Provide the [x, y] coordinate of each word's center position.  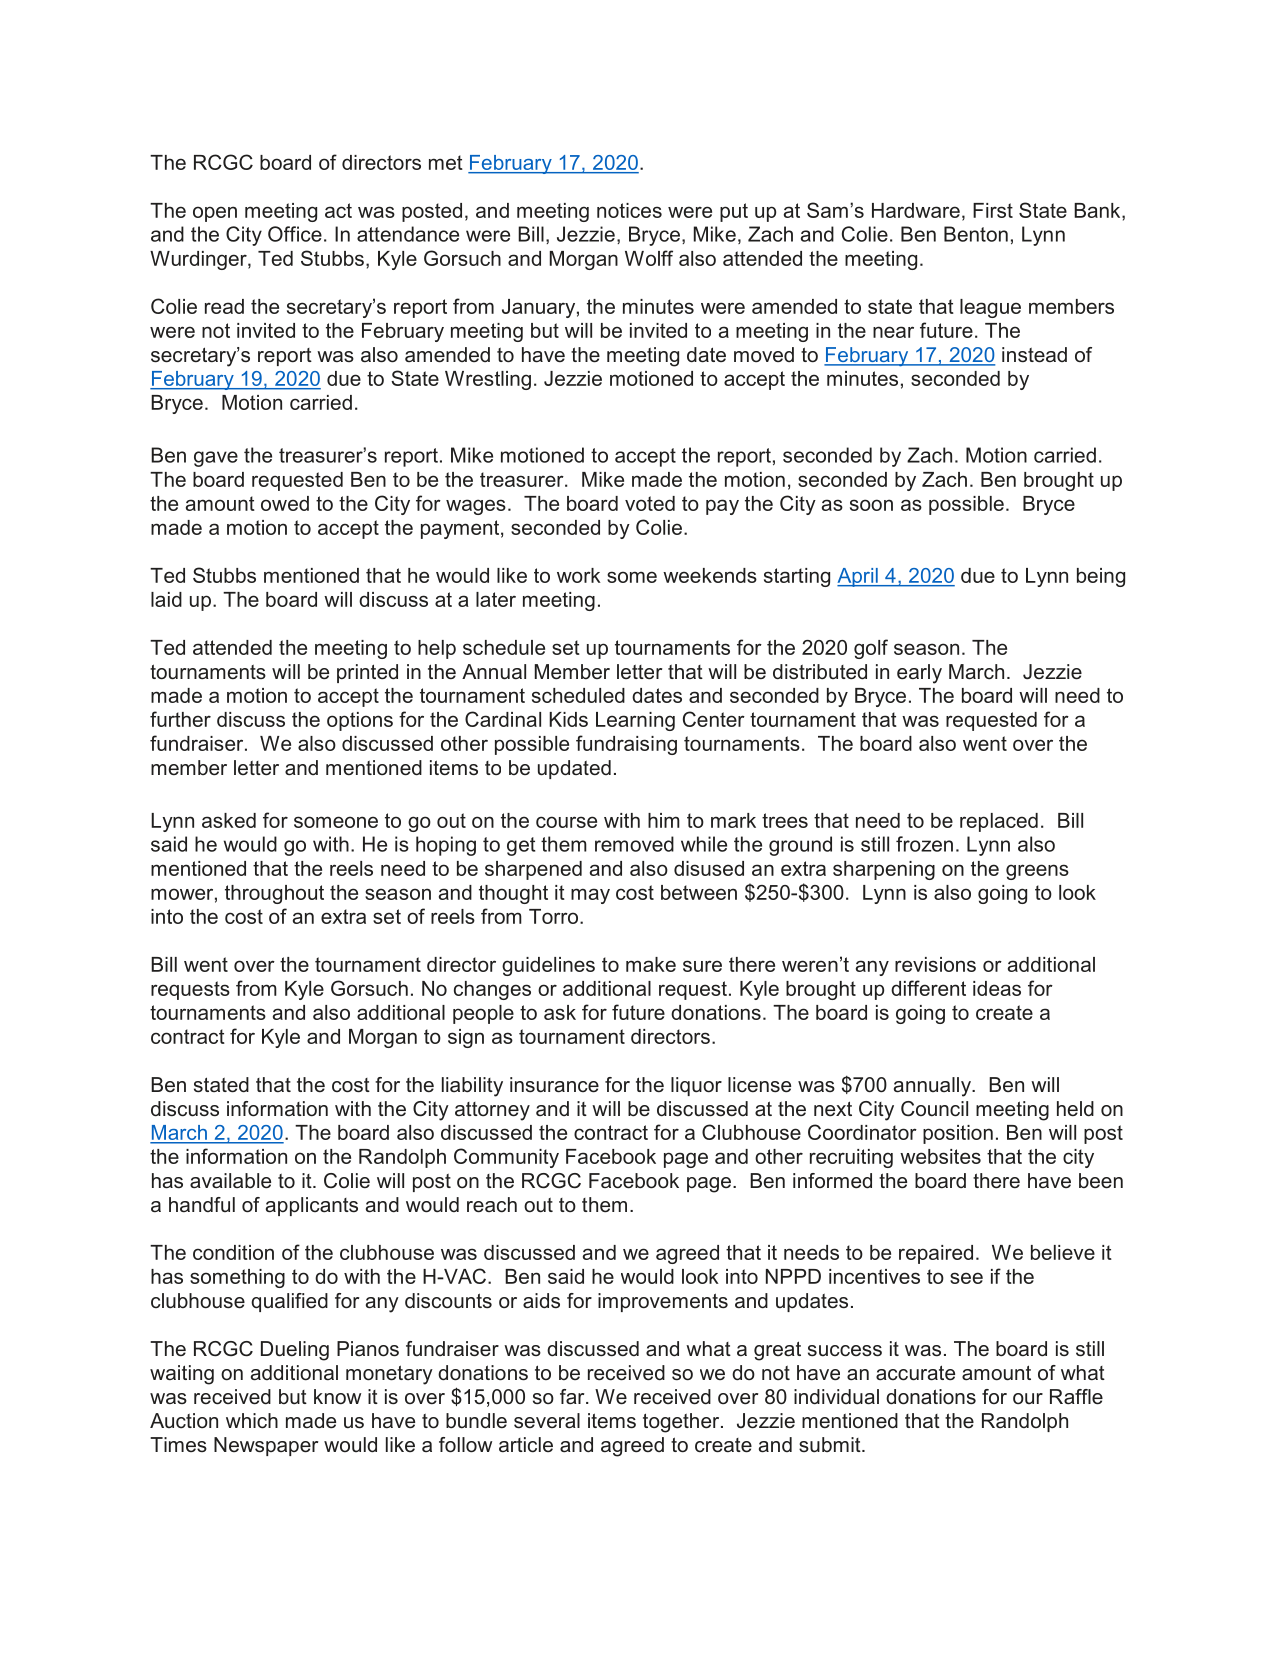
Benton [976, 234]
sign [466, 1038]
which [252, 1421]
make [651, 964]
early [919, 674]
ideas [997, 988]
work [579, 575]
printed [367, 673]
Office [295, 234]
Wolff [649, 258]
